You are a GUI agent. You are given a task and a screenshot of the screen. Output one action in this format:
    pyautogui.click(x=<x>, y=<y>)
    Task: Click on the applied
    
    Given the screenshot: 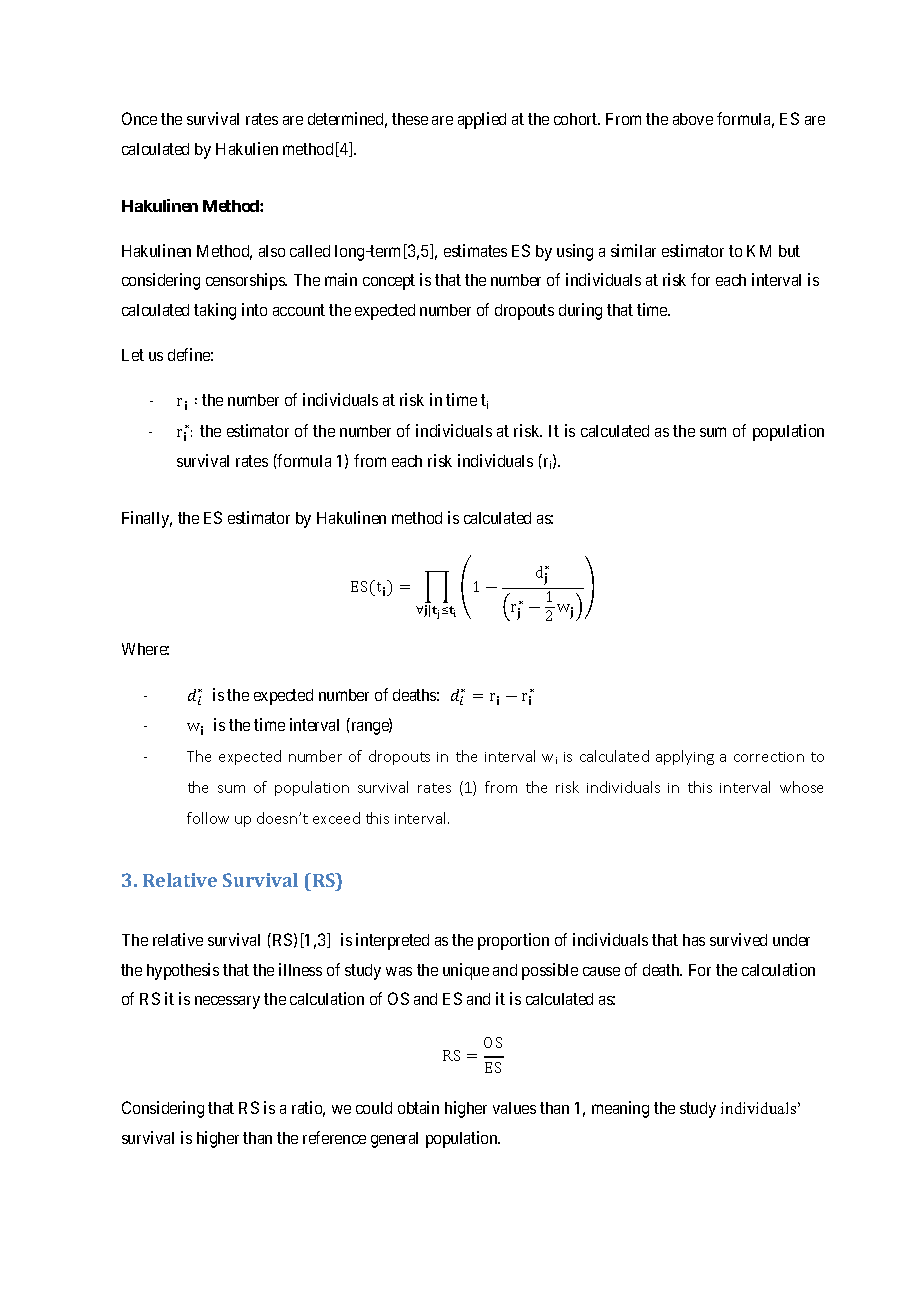 What is the action you would take?
    pyautogui.click(x=482, y=120)
